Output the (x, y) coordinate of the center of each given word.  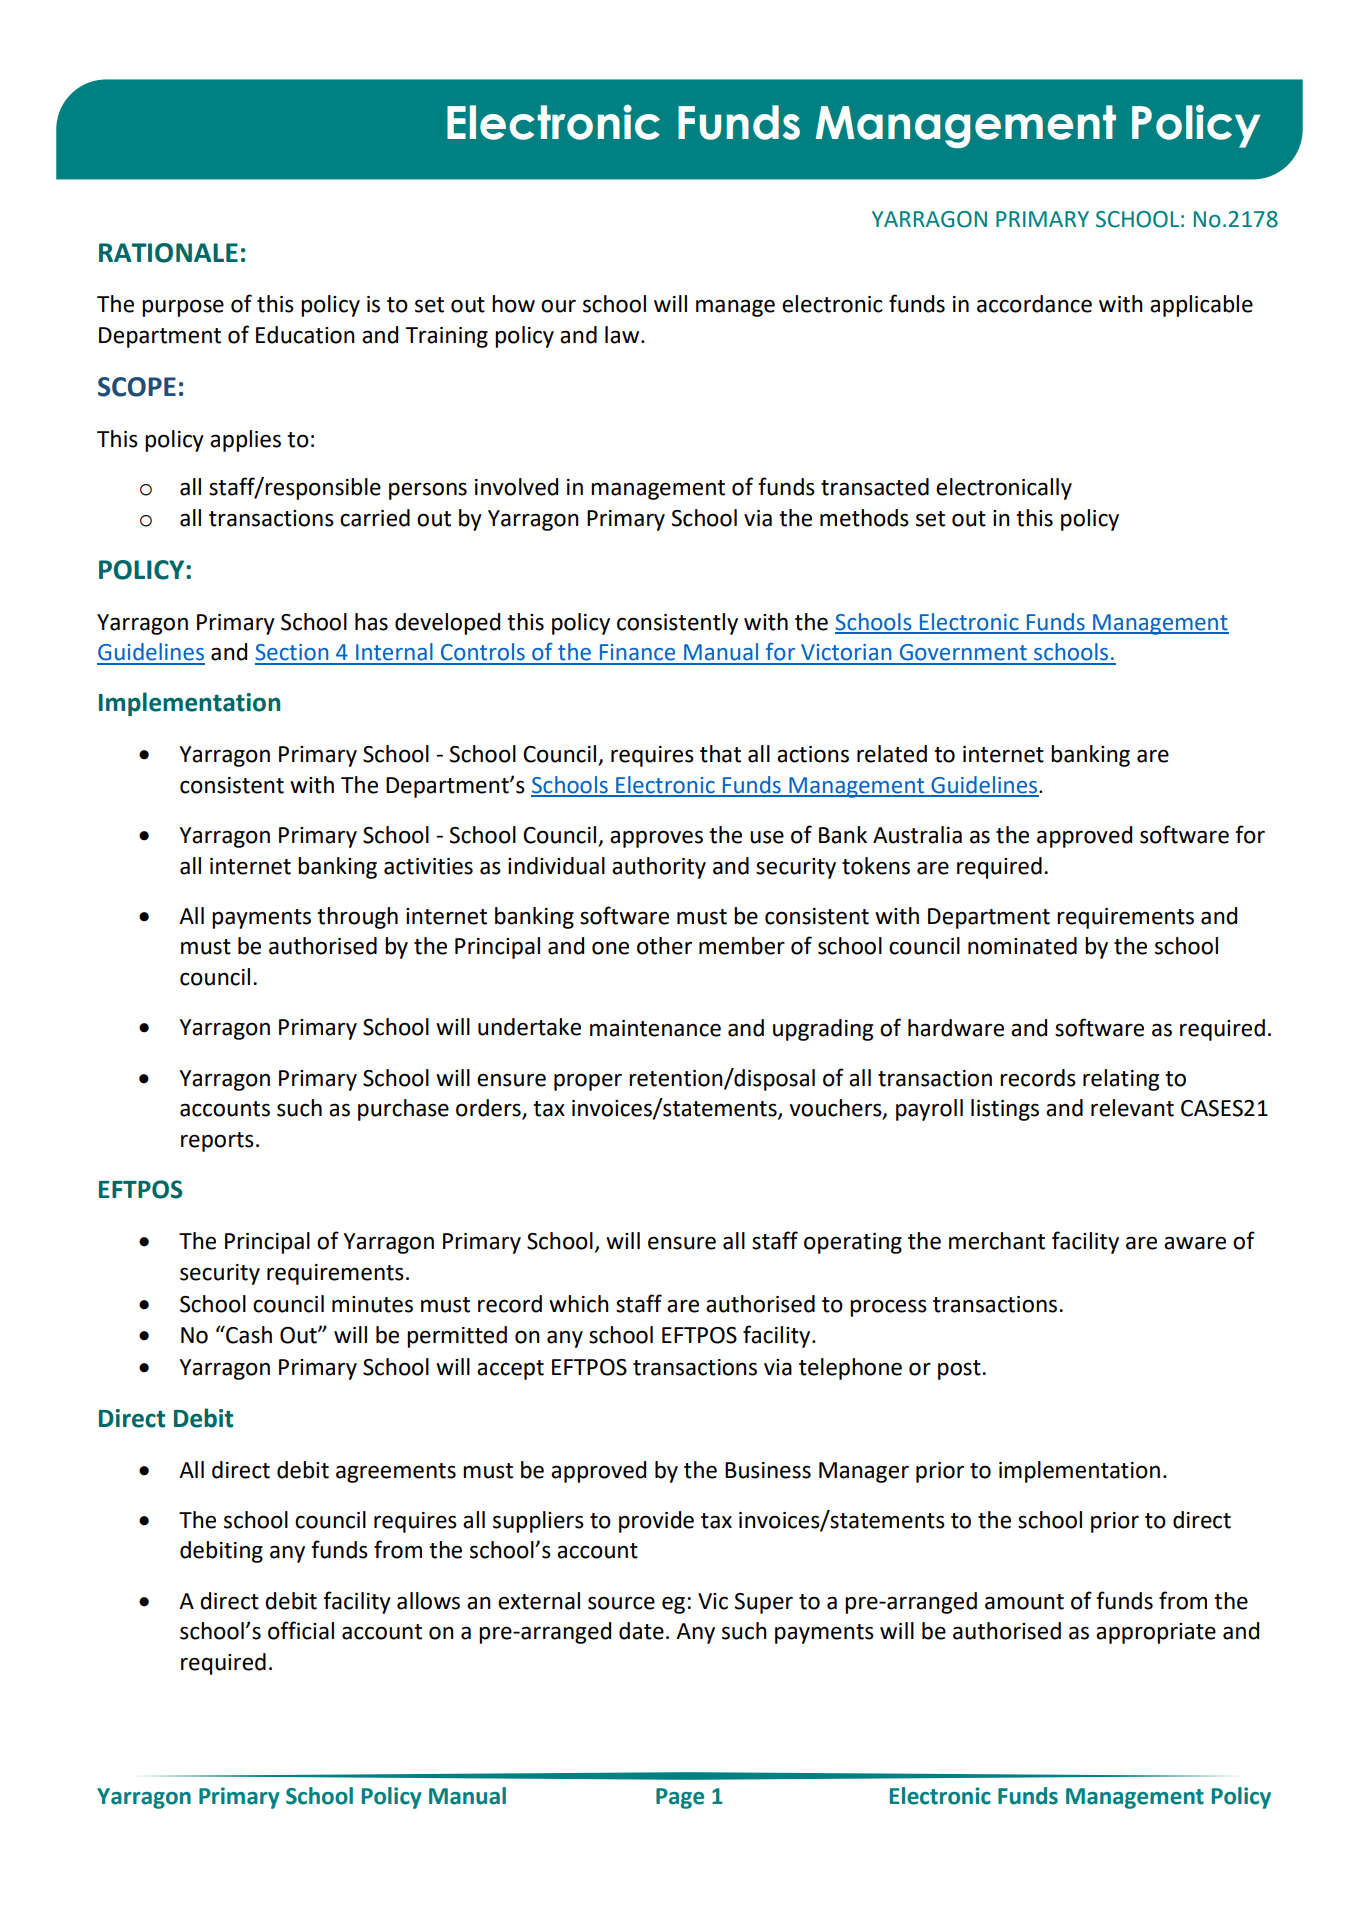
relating (1121, 1080)
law (623, 335)
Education (305, 335)
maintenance (655, 1028)
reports (217, 1142)
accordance (1034, 304)
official (301, 1630)
